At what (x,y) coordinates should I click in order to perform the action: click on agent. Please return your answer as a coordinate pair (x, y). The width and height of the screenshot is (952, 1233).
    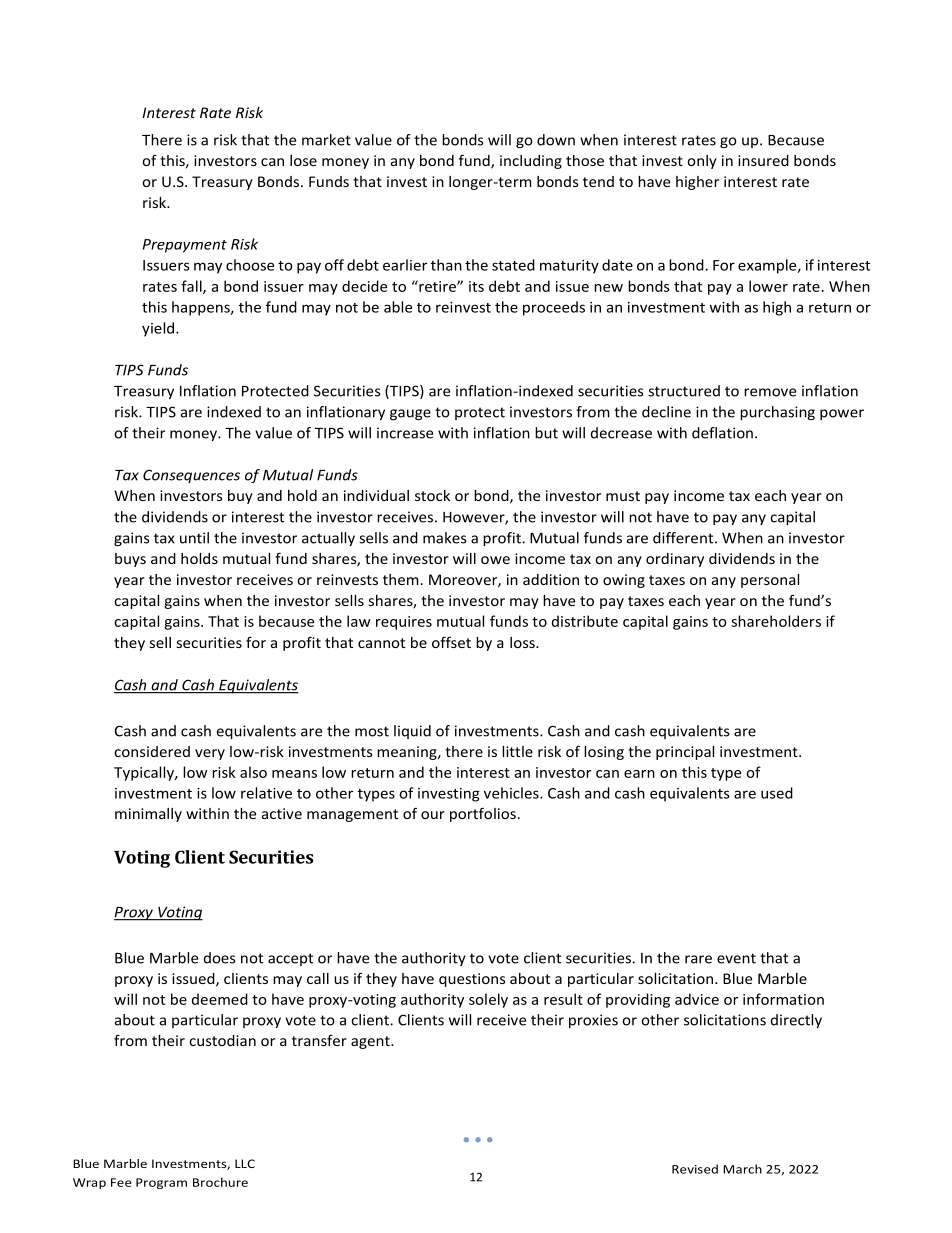
    Looking at the image, I should click on (371, 1042).
